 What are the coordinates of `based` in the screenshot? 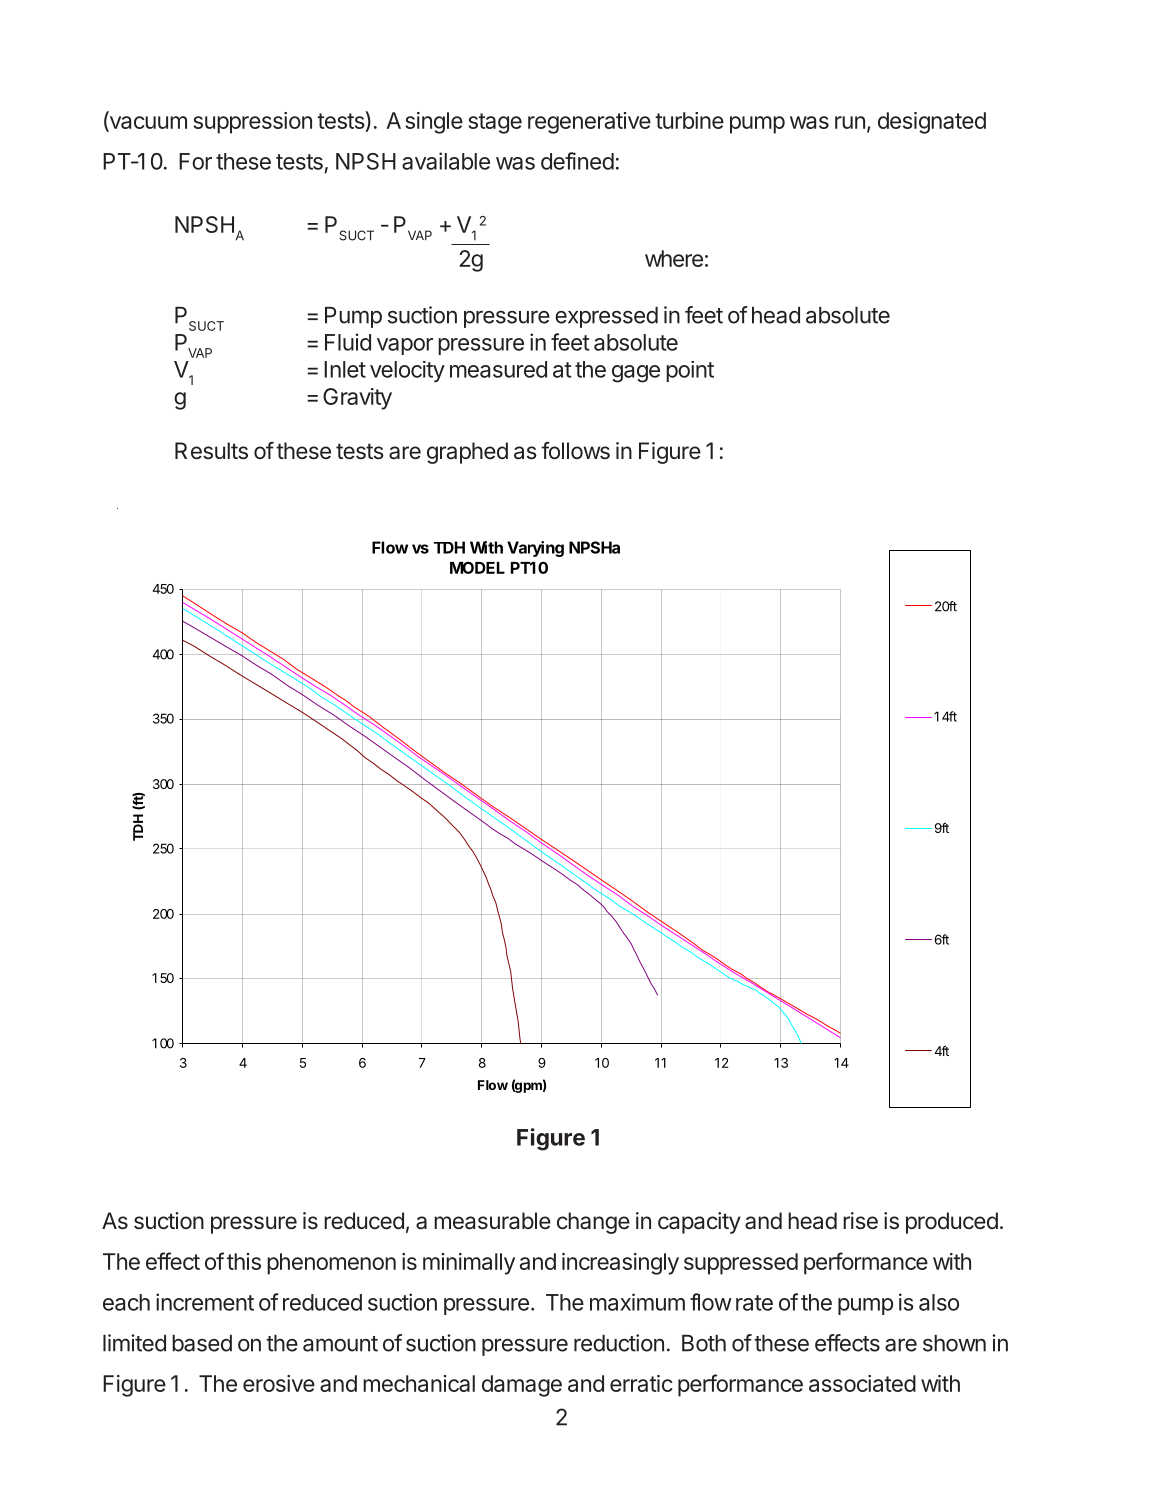 It's located at (202, 1343).
